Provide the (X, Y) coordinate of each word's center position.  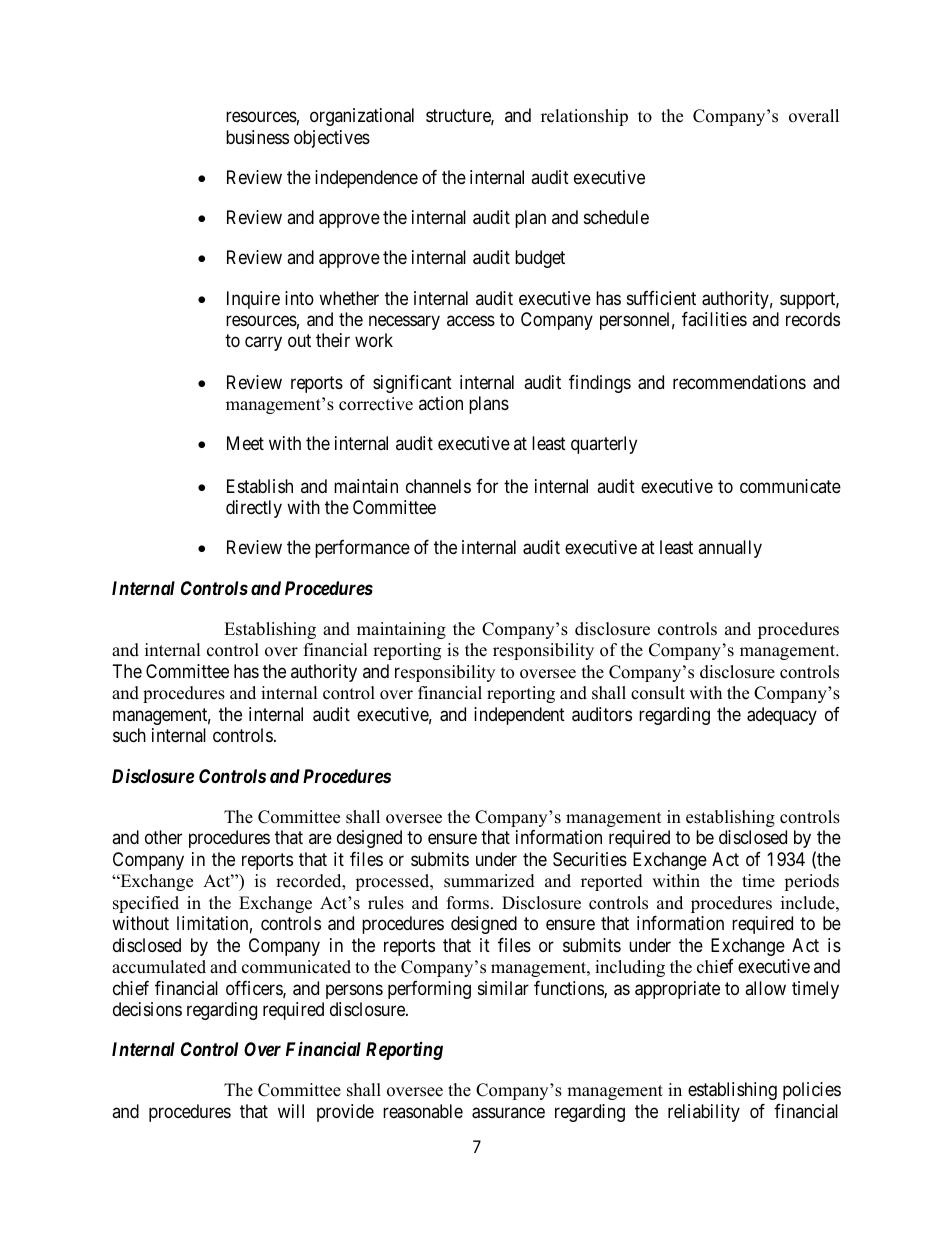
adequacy (782, 716)
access (471, 320)
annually (730, 549)
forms (468, 903)
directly (254, 509)
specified (146, 904)
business (257, 137)
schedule (616, 217)
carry (263, 344)
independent (519, 716)
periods (811, 882)
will (291, 1111)
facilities (714, 319)
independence (366, 179)
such (129, 735)
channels (438, 486)
